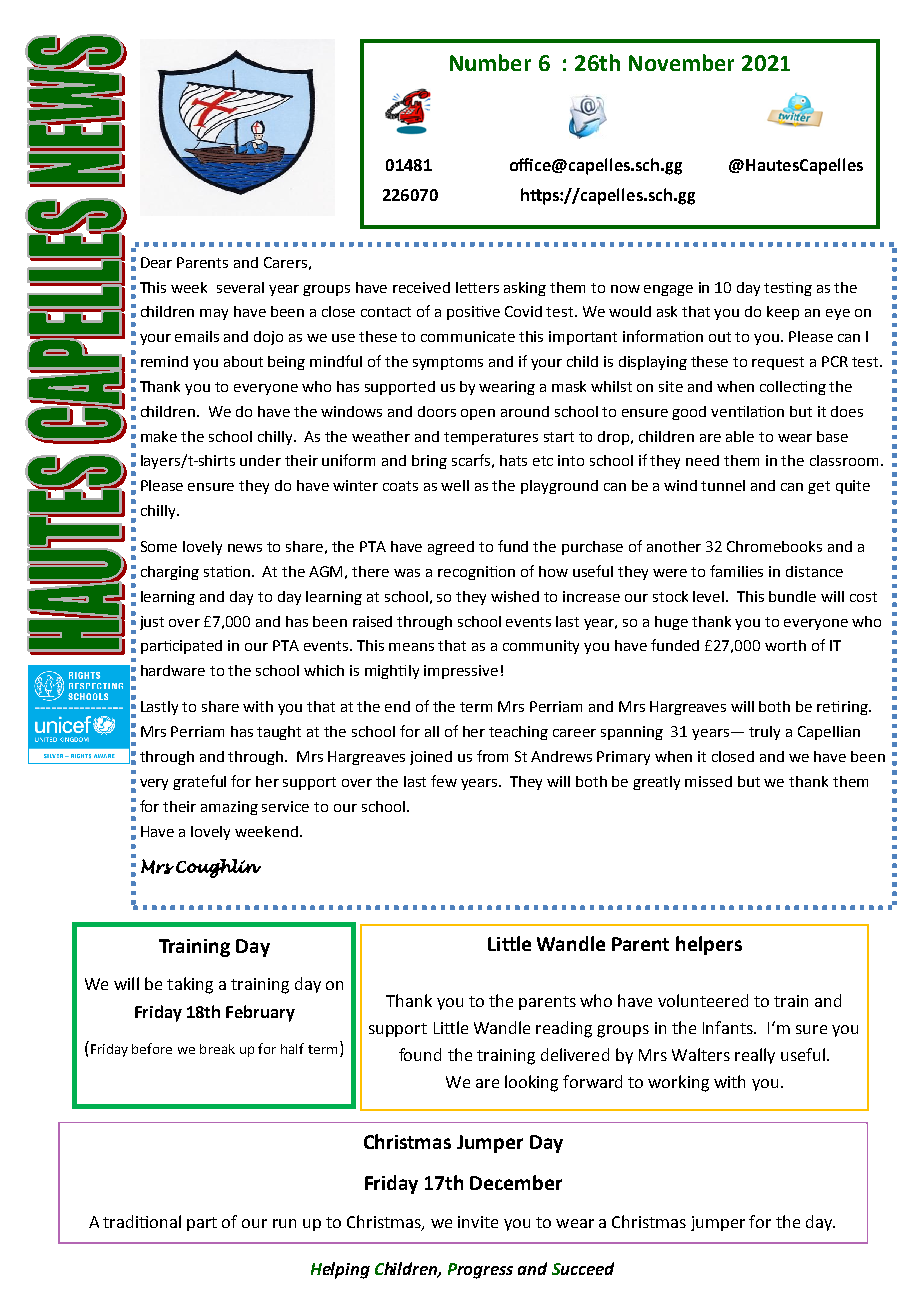 The width and height of the screenshot is (924, 1308). What do you see at coordinates (214, 314) in the screenshot?
I see `may` at bounding box center [214, 314].
